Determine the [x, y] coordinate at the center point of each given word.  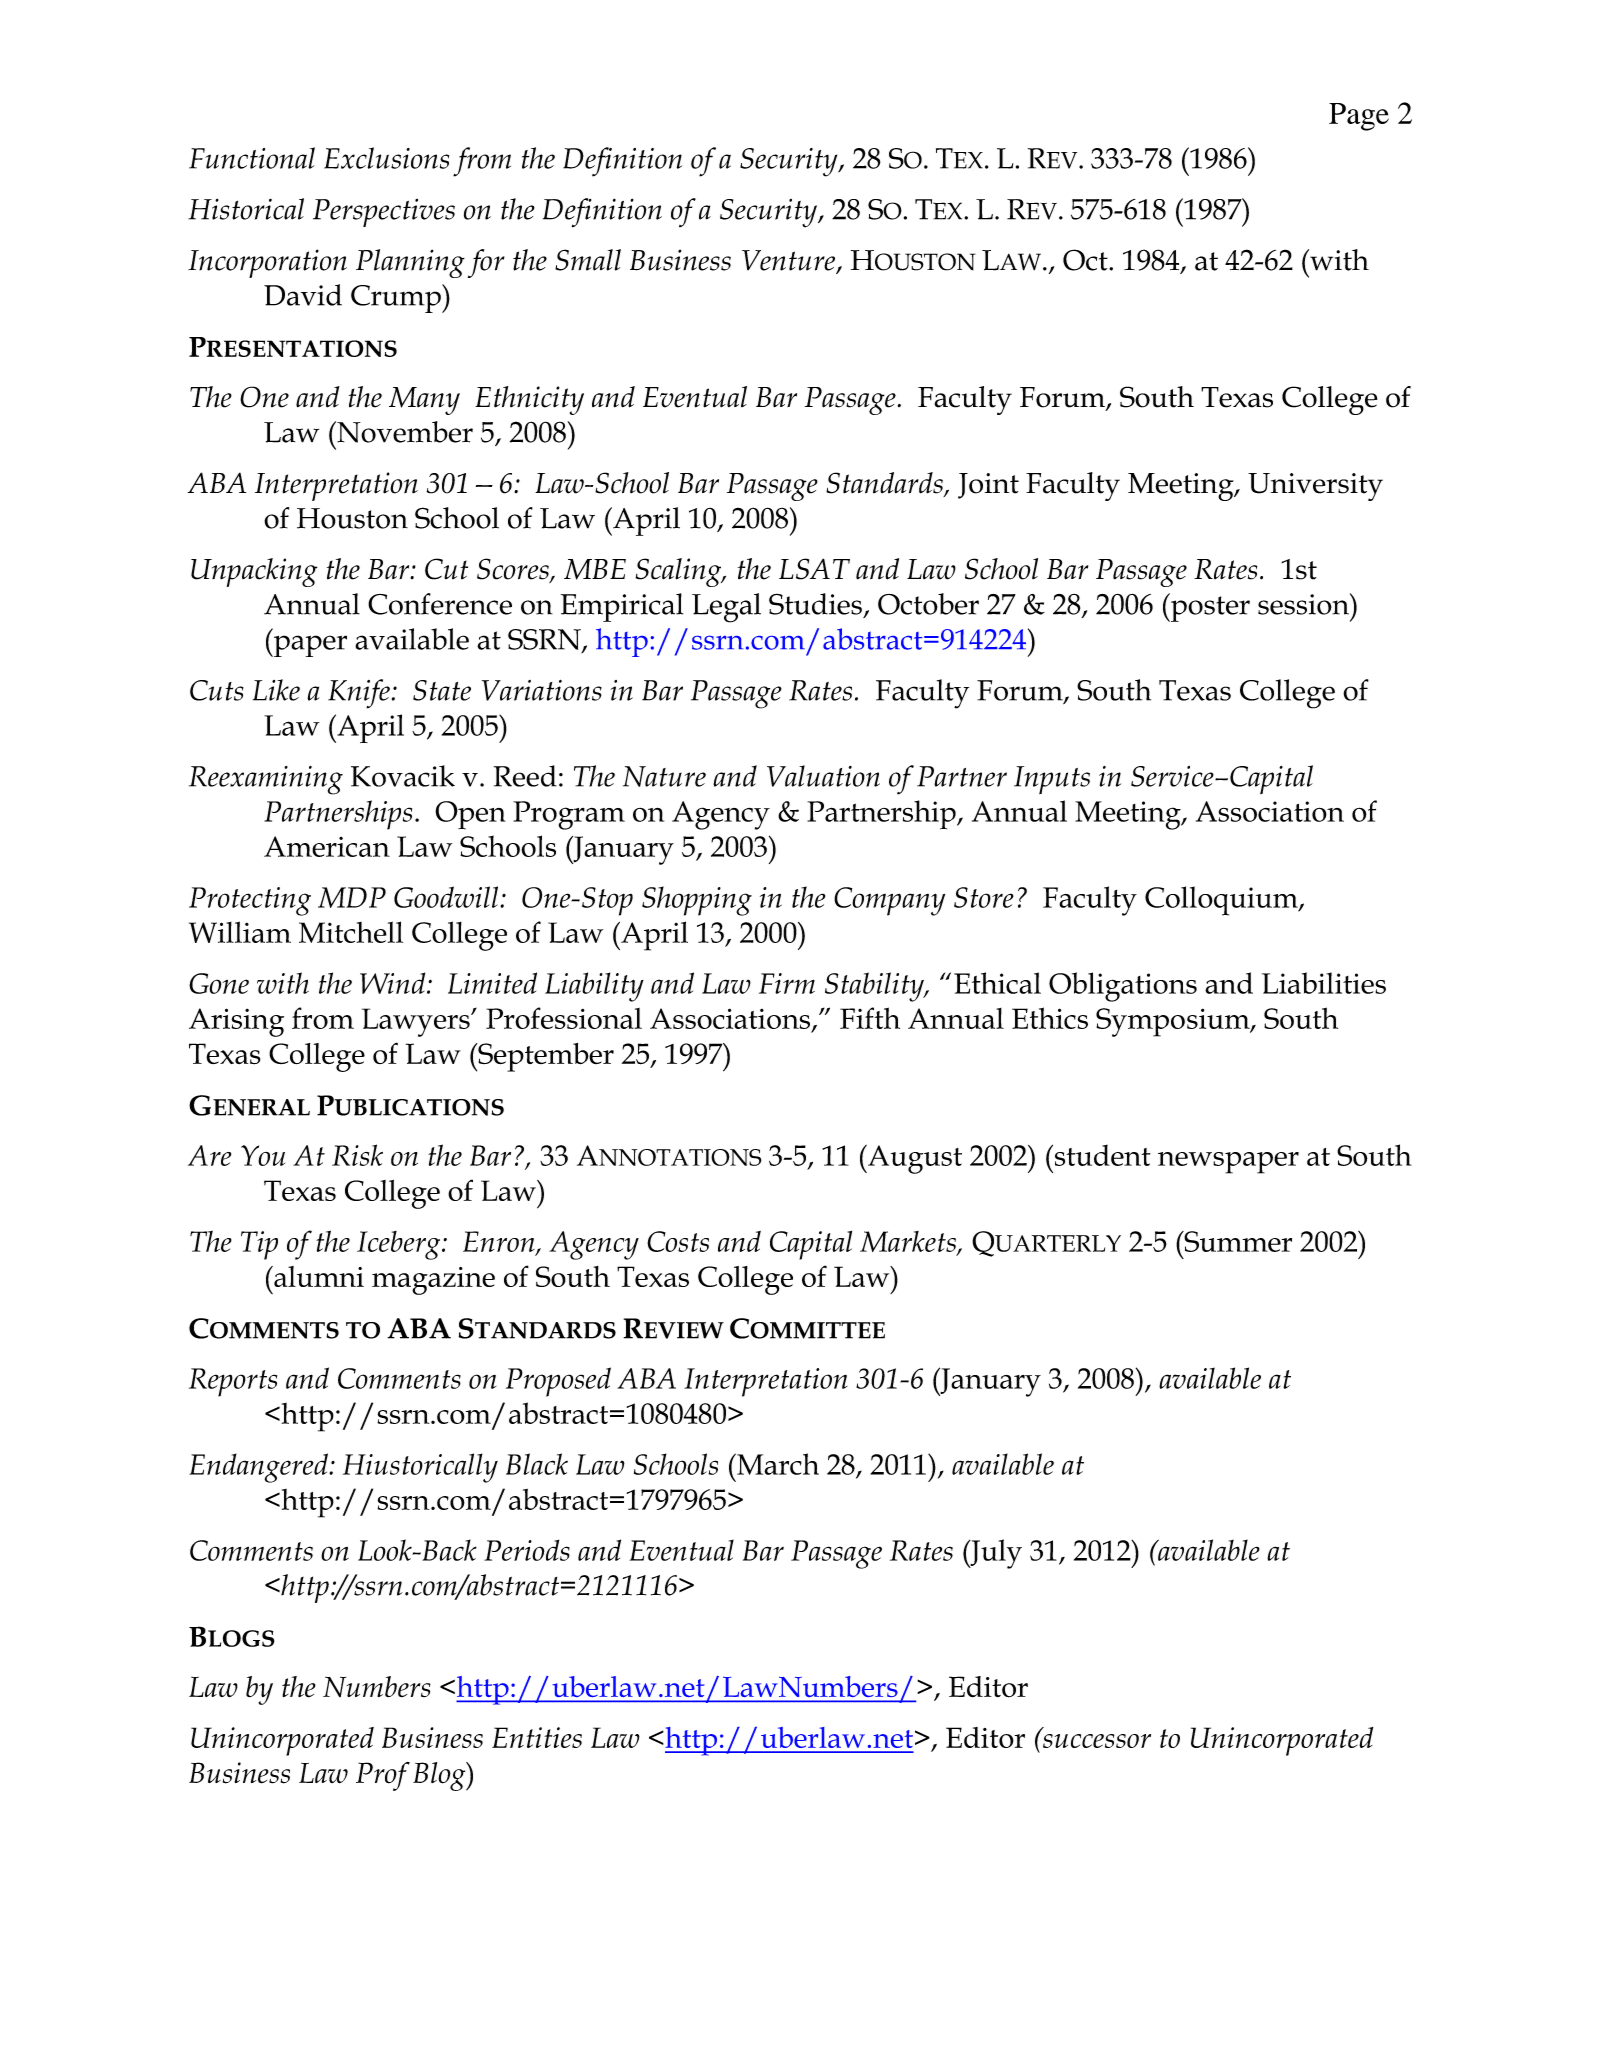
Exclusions [386, 158]
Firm [787, 983]
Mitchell [351, 932]
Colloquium [1222, 901]
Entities [537, 1737]
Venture [789, 261]
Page [1359, 117]
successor [1097, 1741]
